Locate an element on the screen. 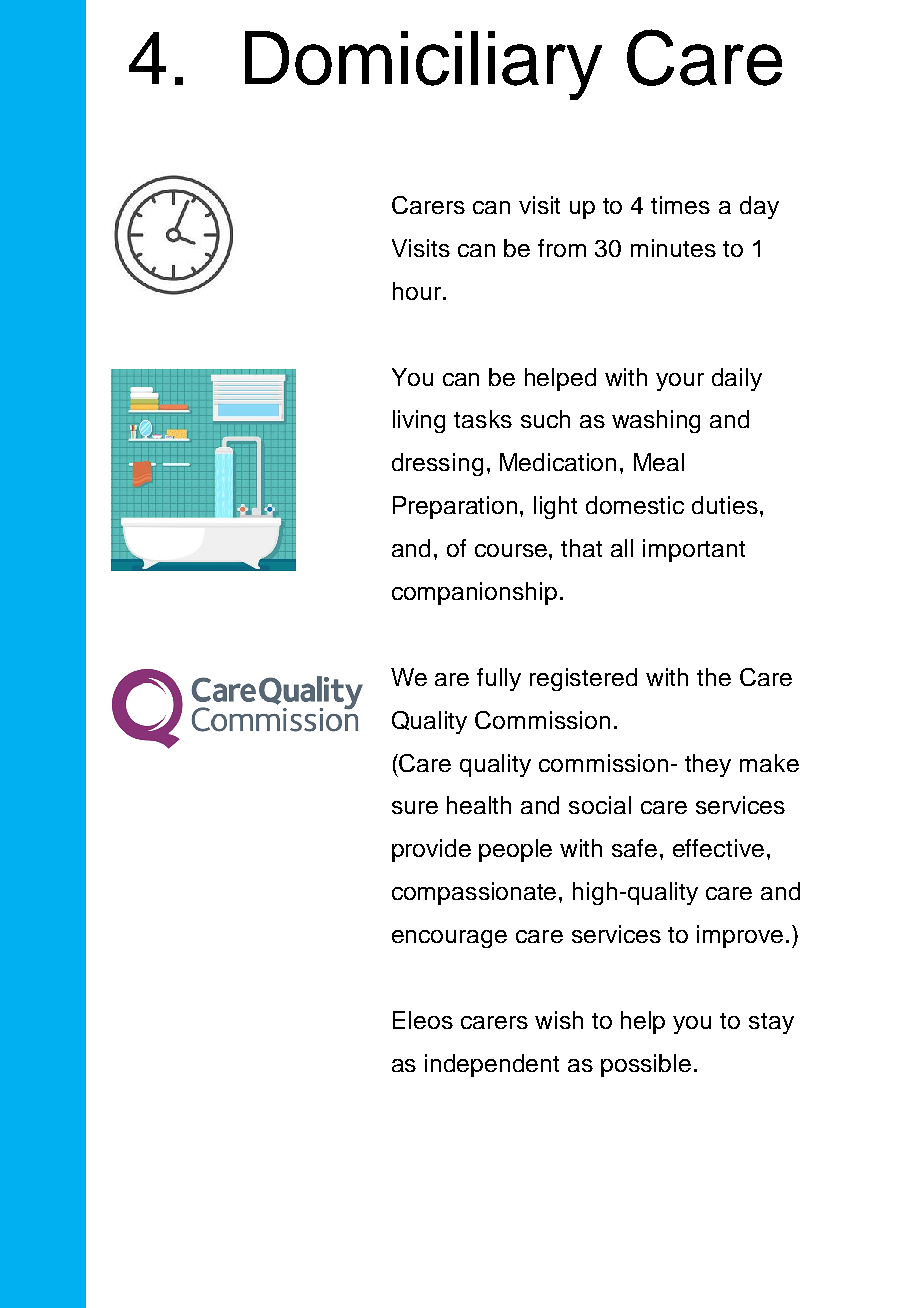 This screenshot has height=1308, width=924. social is located at coordinates (600, 805).
